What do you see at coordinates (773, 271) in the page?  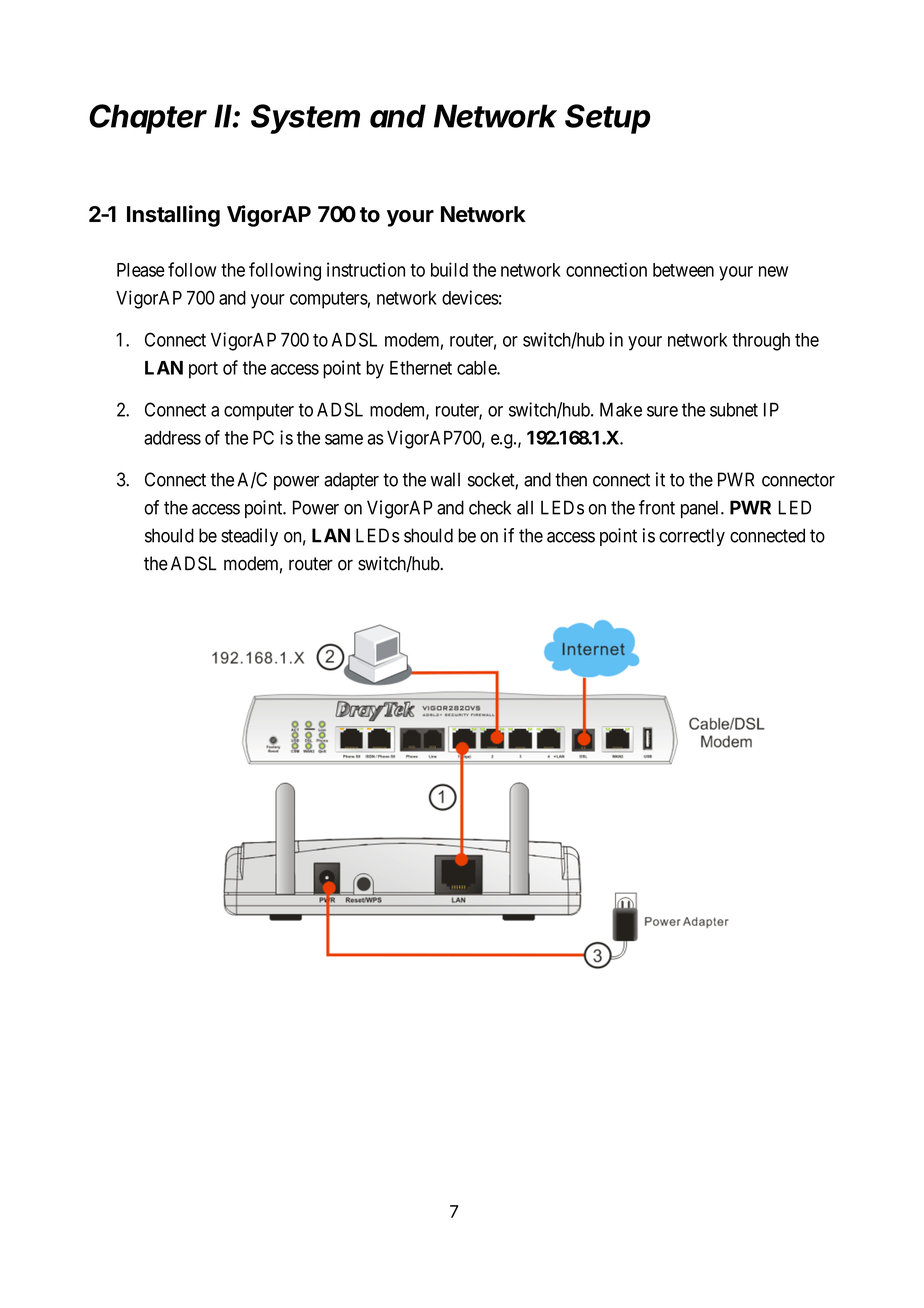 I see `new` at bounding box center [773, 271].
